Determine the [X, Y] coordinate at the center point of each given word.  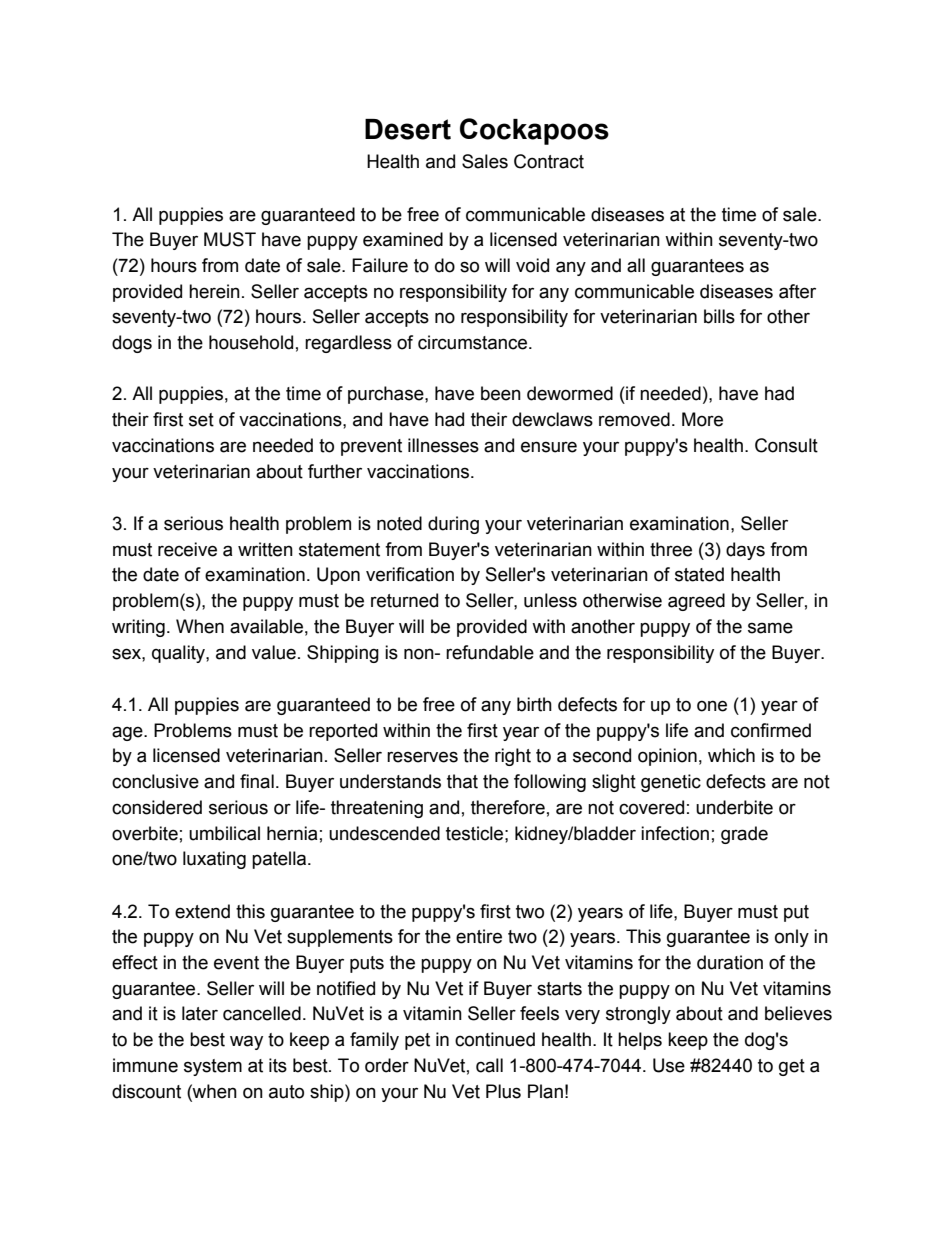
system [213, 1067]
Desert [408, 129]
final [257, 781]
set [201, 420]
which [731, 755]
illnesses [443, 445]
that [462, 781]
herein [214, 291]
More [702, 419]
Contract [549, 161]
